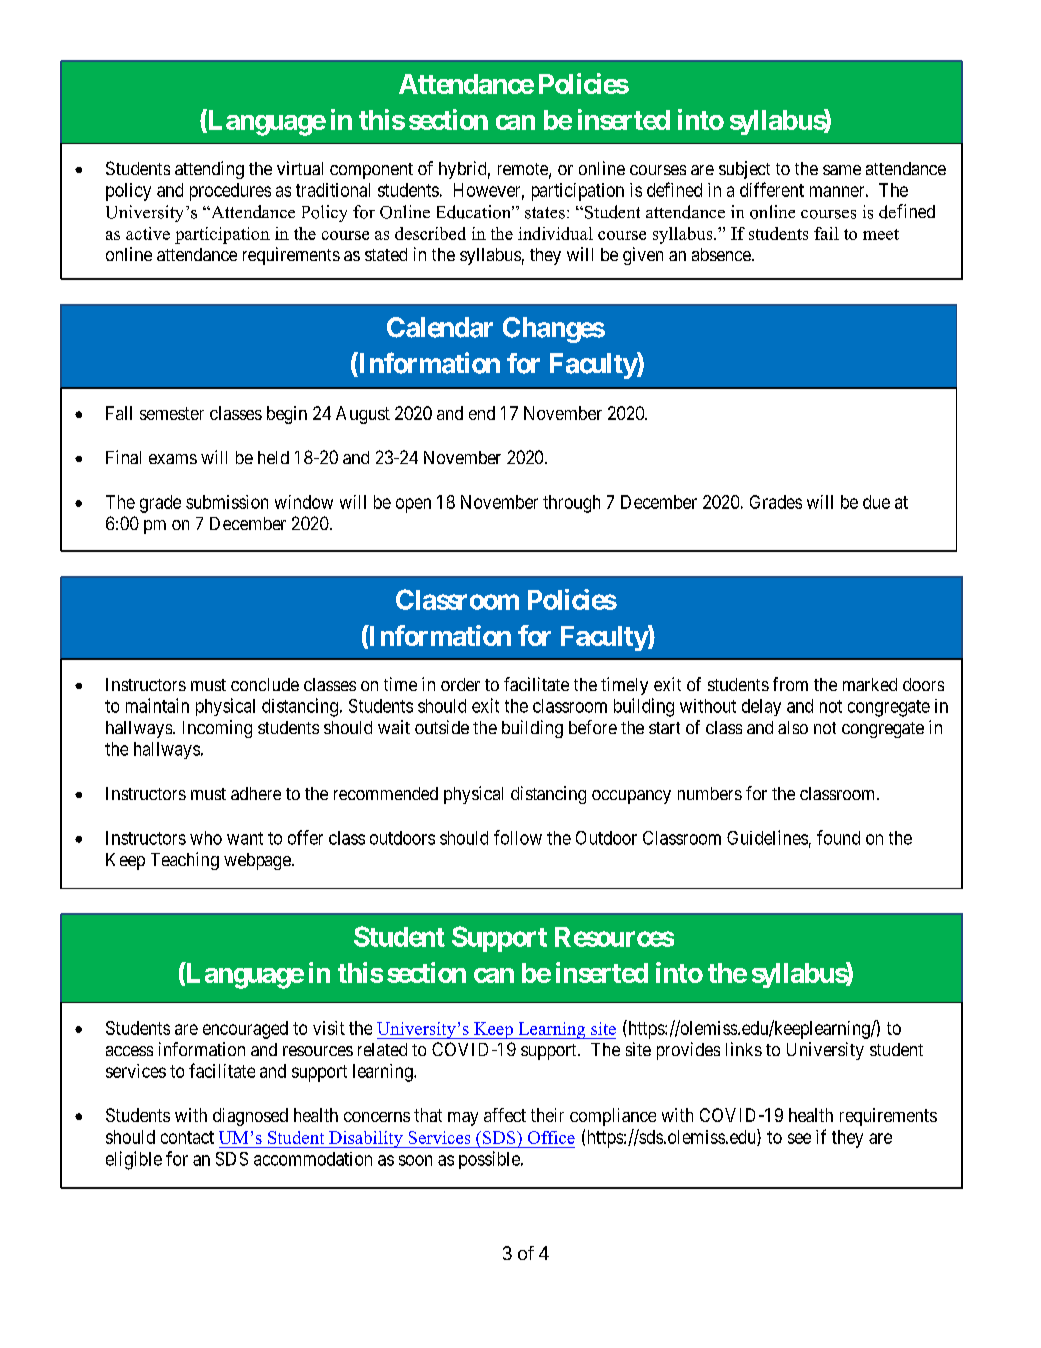 The image size is (1041, 1348). What do you see at coordinates (187, 1137) in the image?
I see `contact` at bounding box center [187, 1137].
